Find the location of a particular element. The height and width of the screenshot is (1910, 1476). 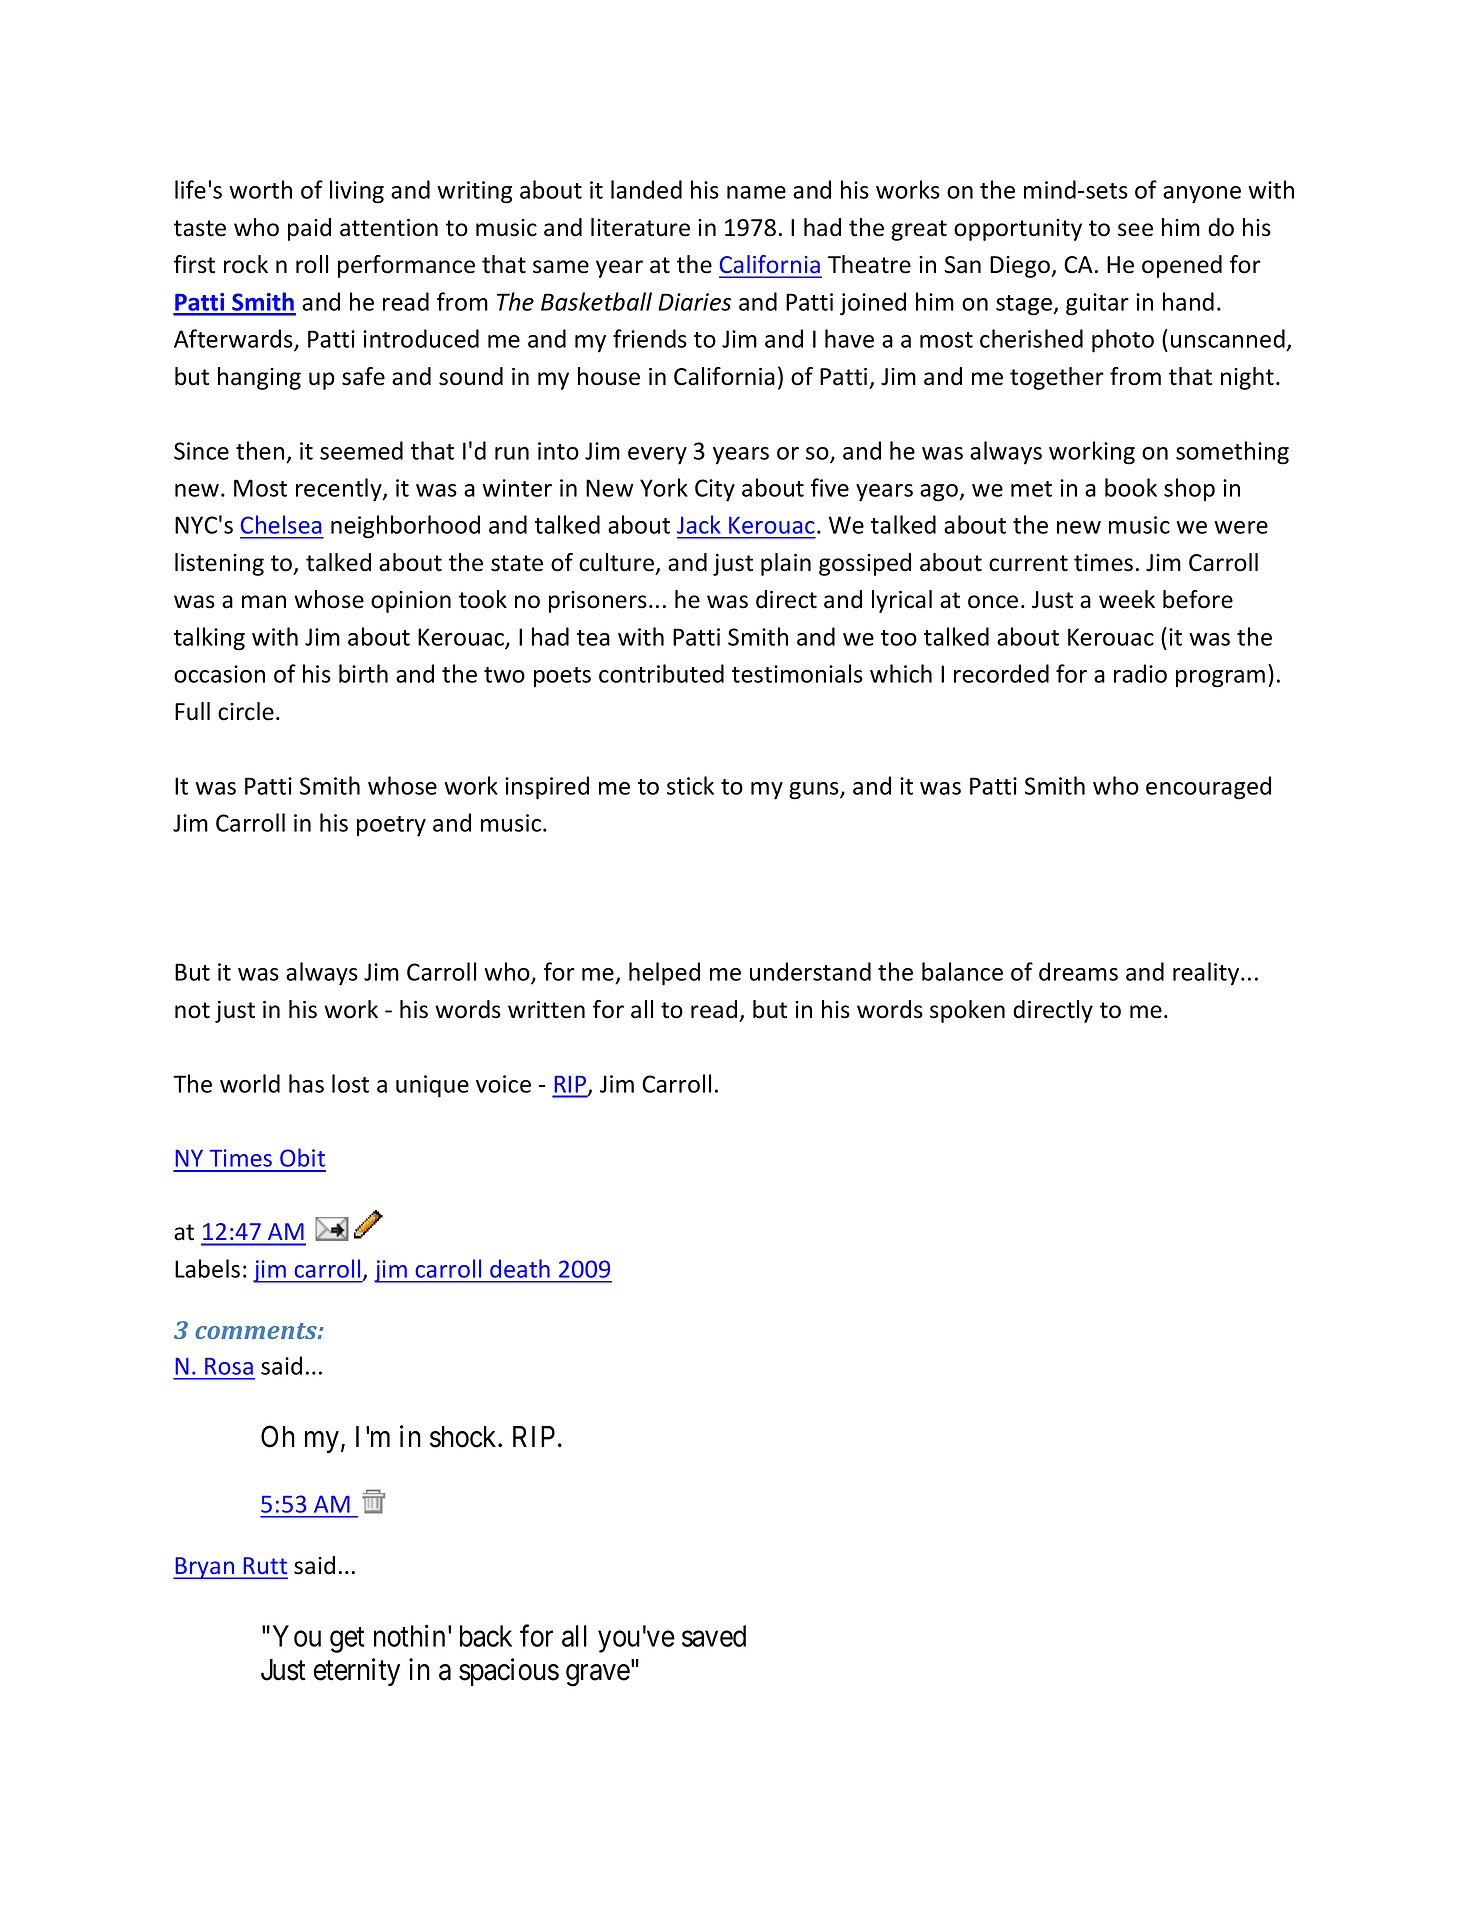

eternity is located at coordinates (356, 1672).
